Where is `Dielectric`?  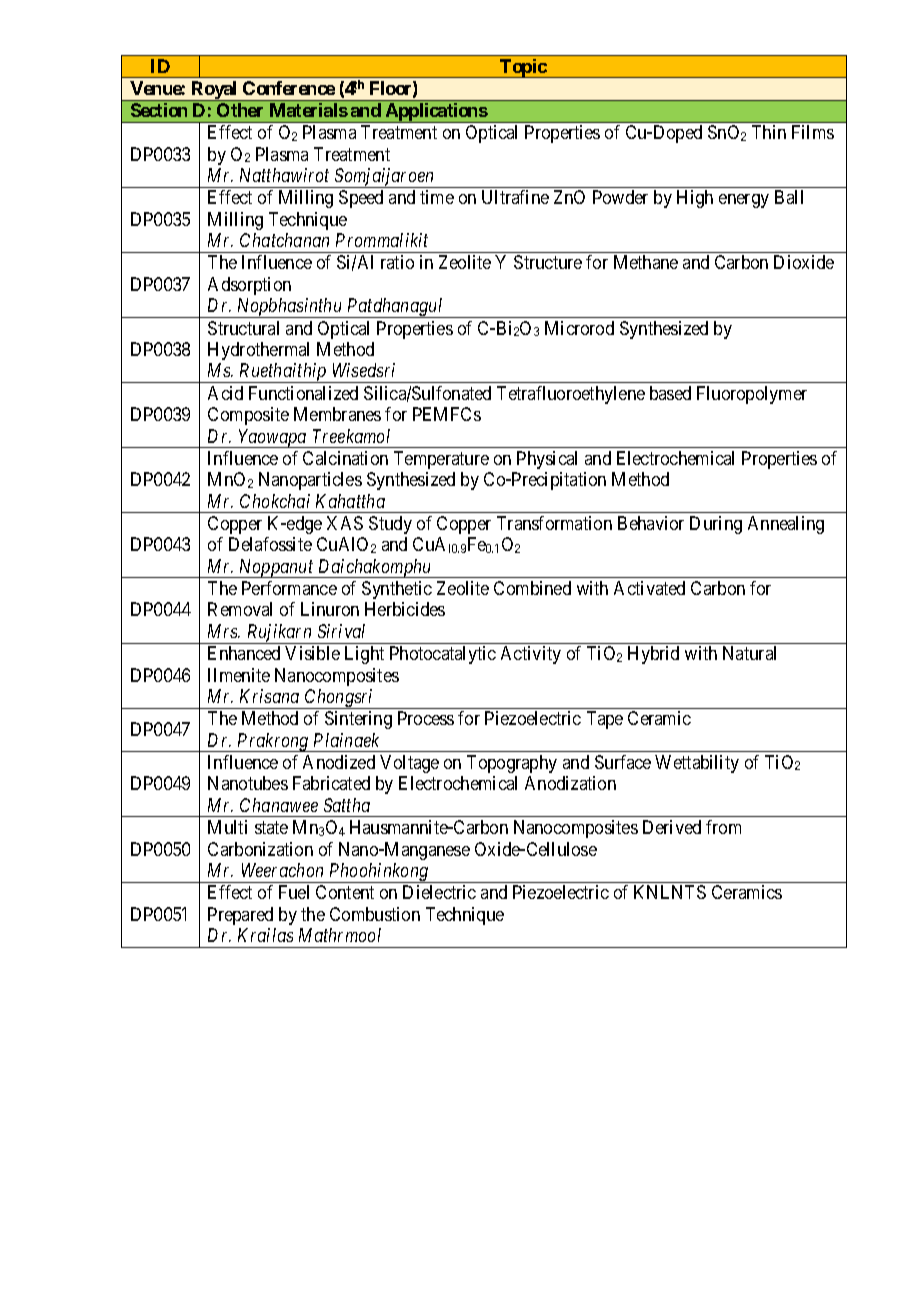 Dielectric is located at coordinates (439, 892).
